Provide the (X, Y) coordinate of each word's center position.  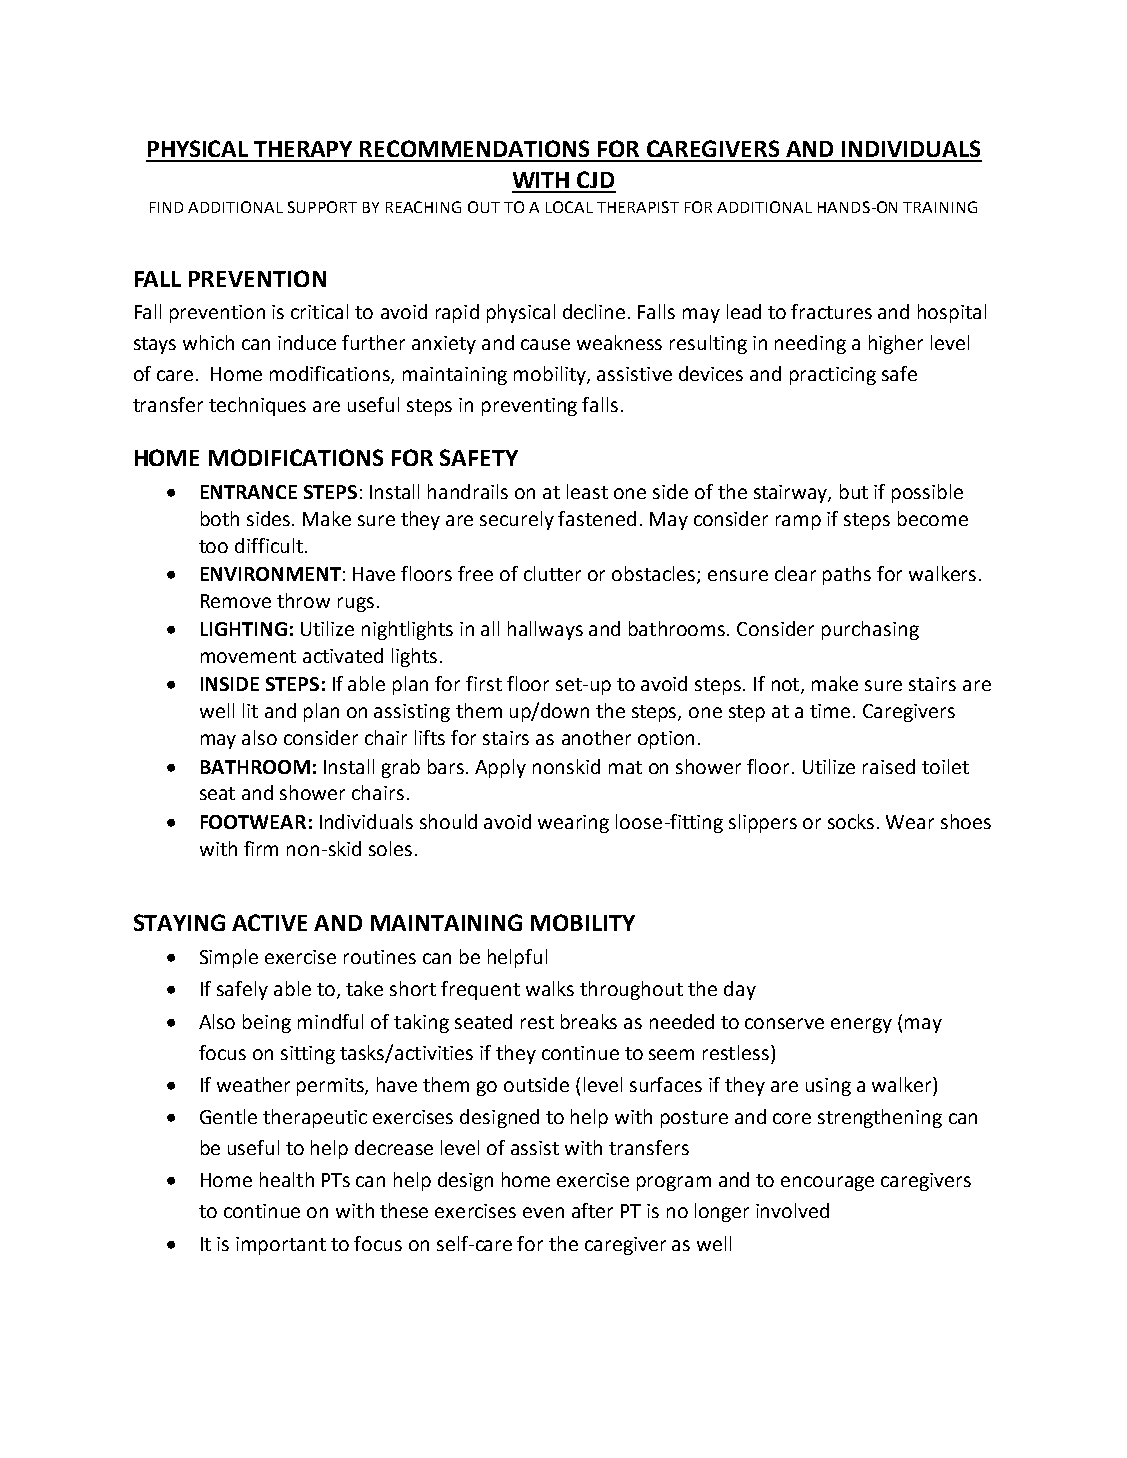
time (830, 711)
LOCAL (569, 207)
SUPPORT (322, 207)
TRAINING (940, 207)
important (281, 1246)
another (596, 737)
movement (248, 656)
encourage (827, 1183)
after (592, 1210)
